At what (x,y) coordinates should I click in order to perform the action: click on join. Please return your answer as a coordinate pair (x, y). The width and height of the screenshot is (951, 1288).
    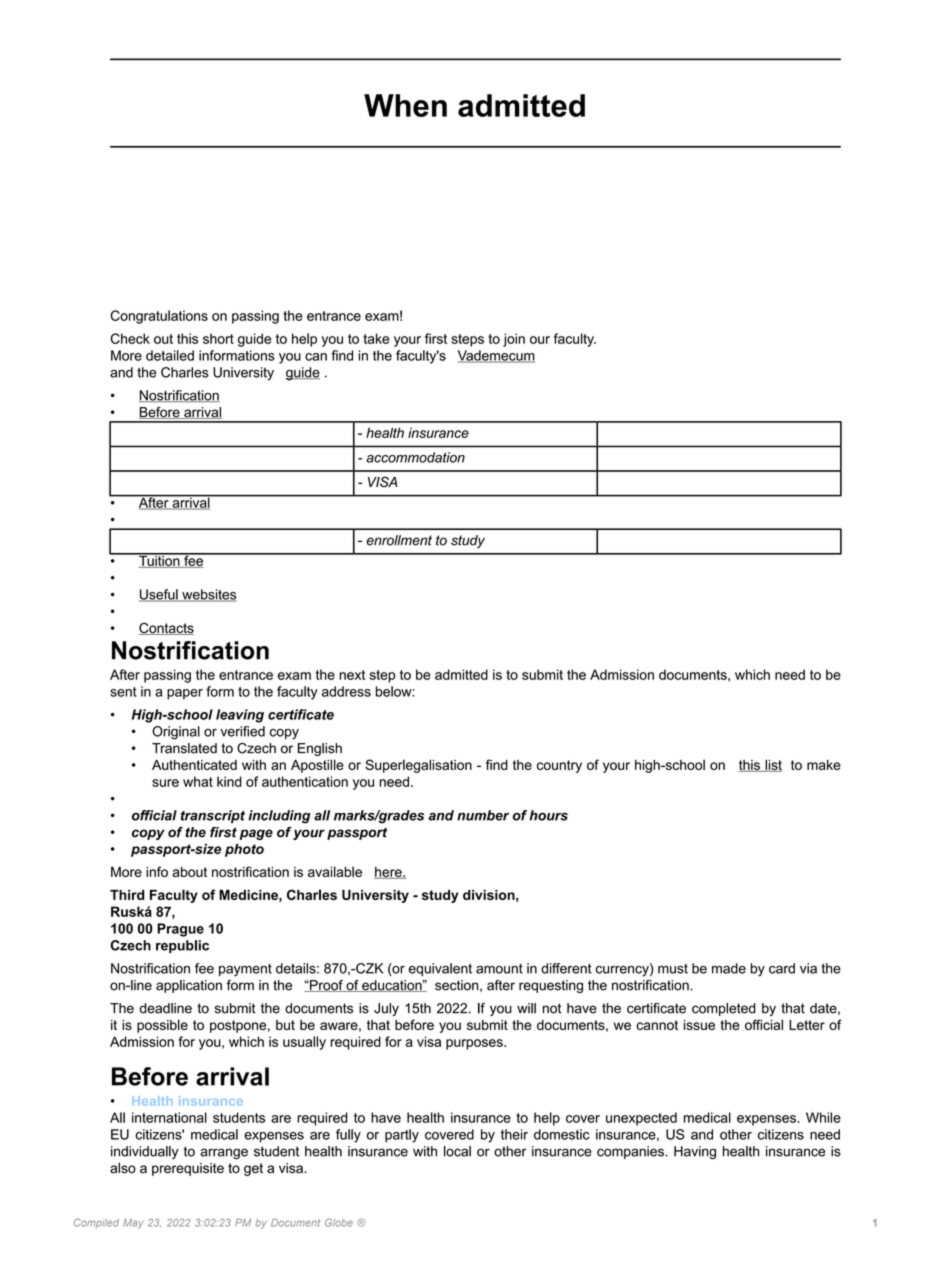
    Looking at the image, I should click on (514, 340).
